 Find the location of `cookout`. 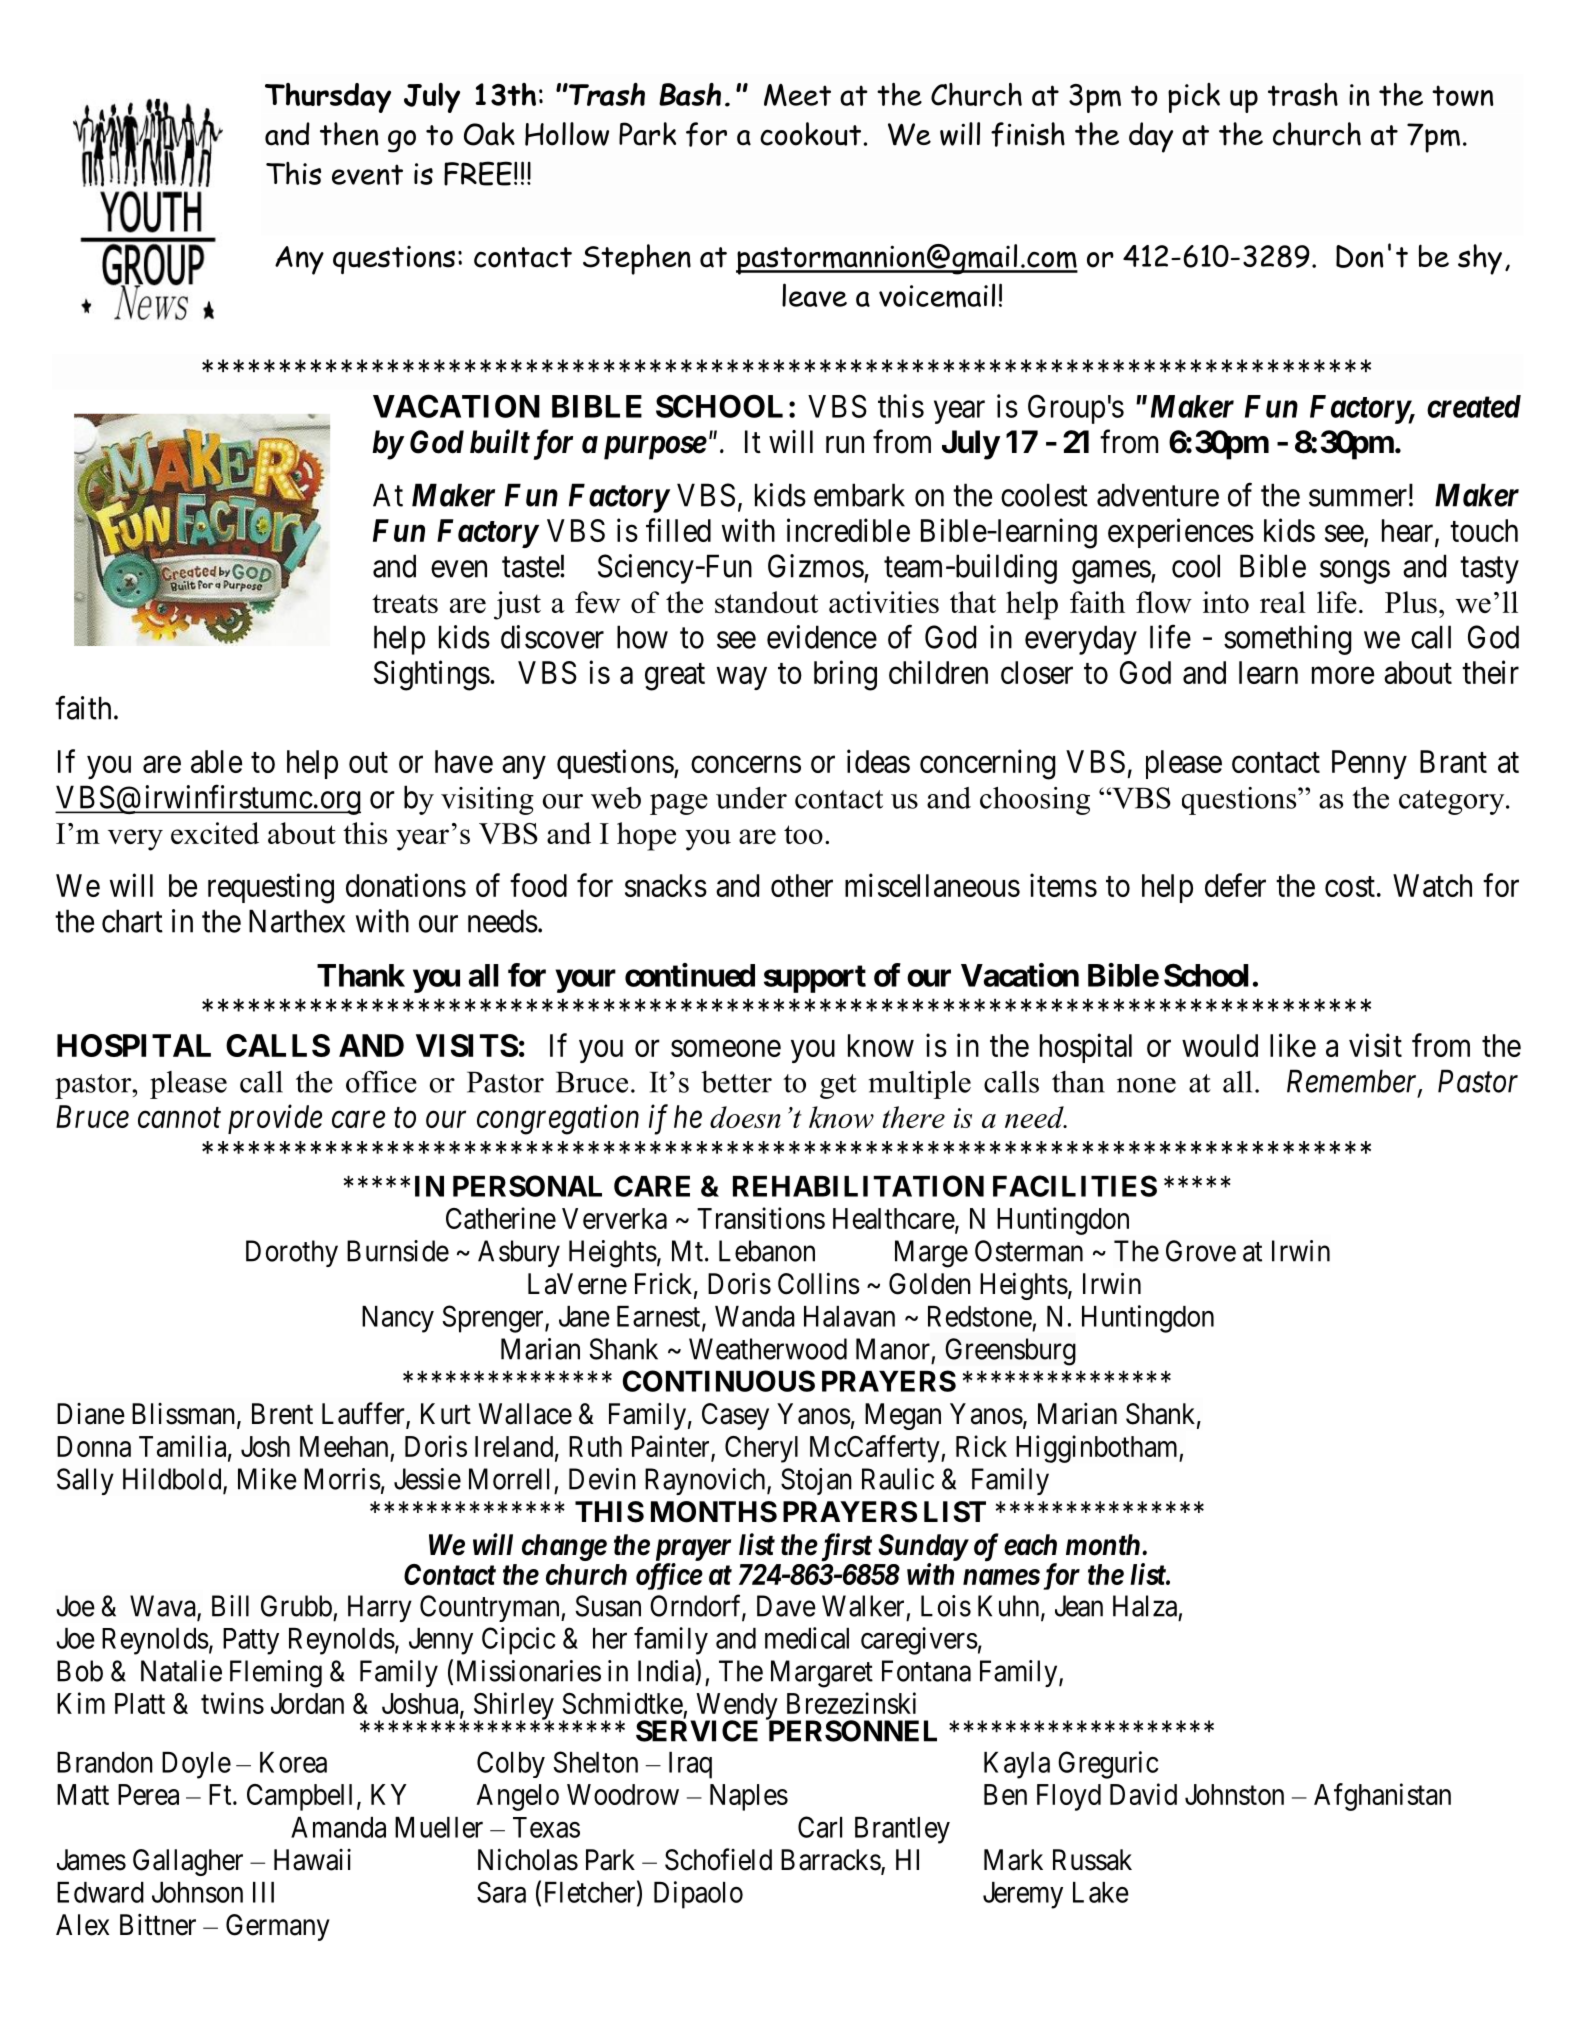

cookout is located at coordinates (810, 134).
